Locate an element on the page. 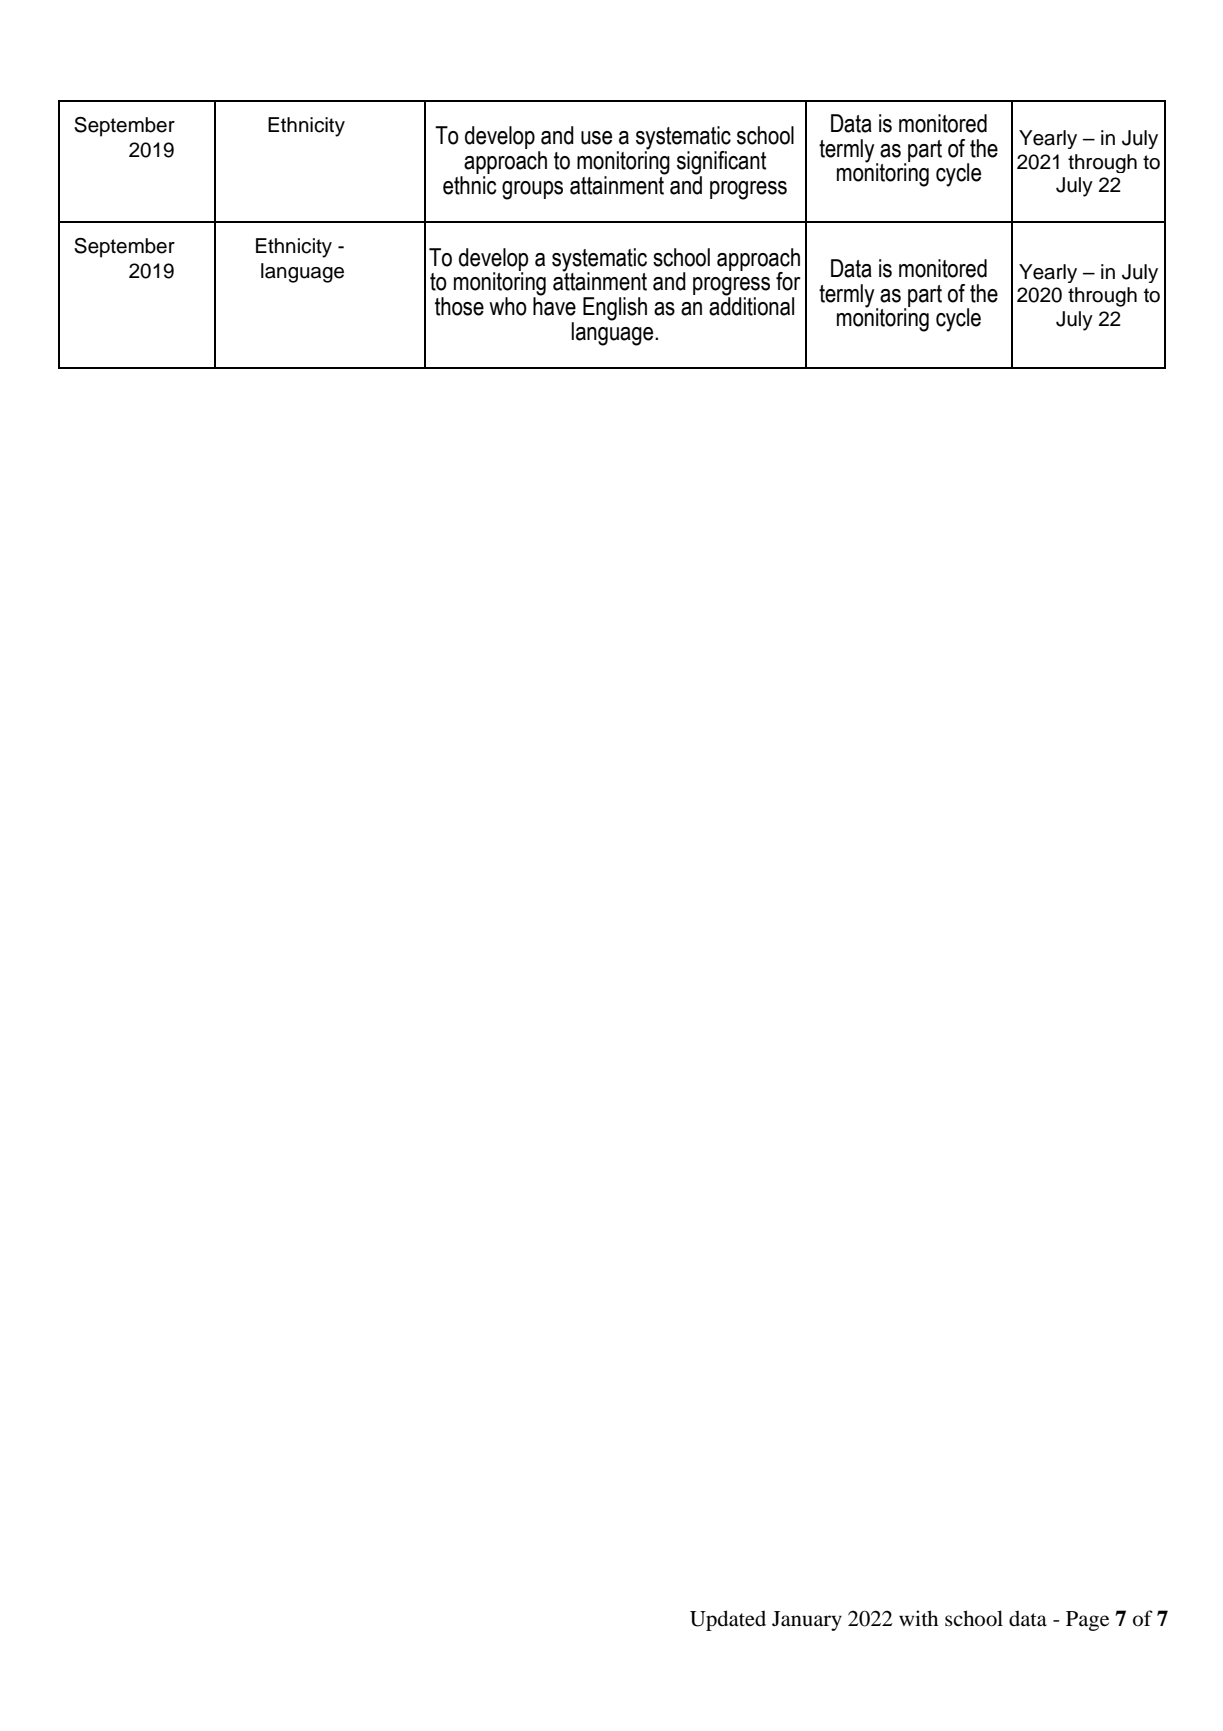 This page has width=1223, height=1731. Page is located at coordinates (1087, 1621).
